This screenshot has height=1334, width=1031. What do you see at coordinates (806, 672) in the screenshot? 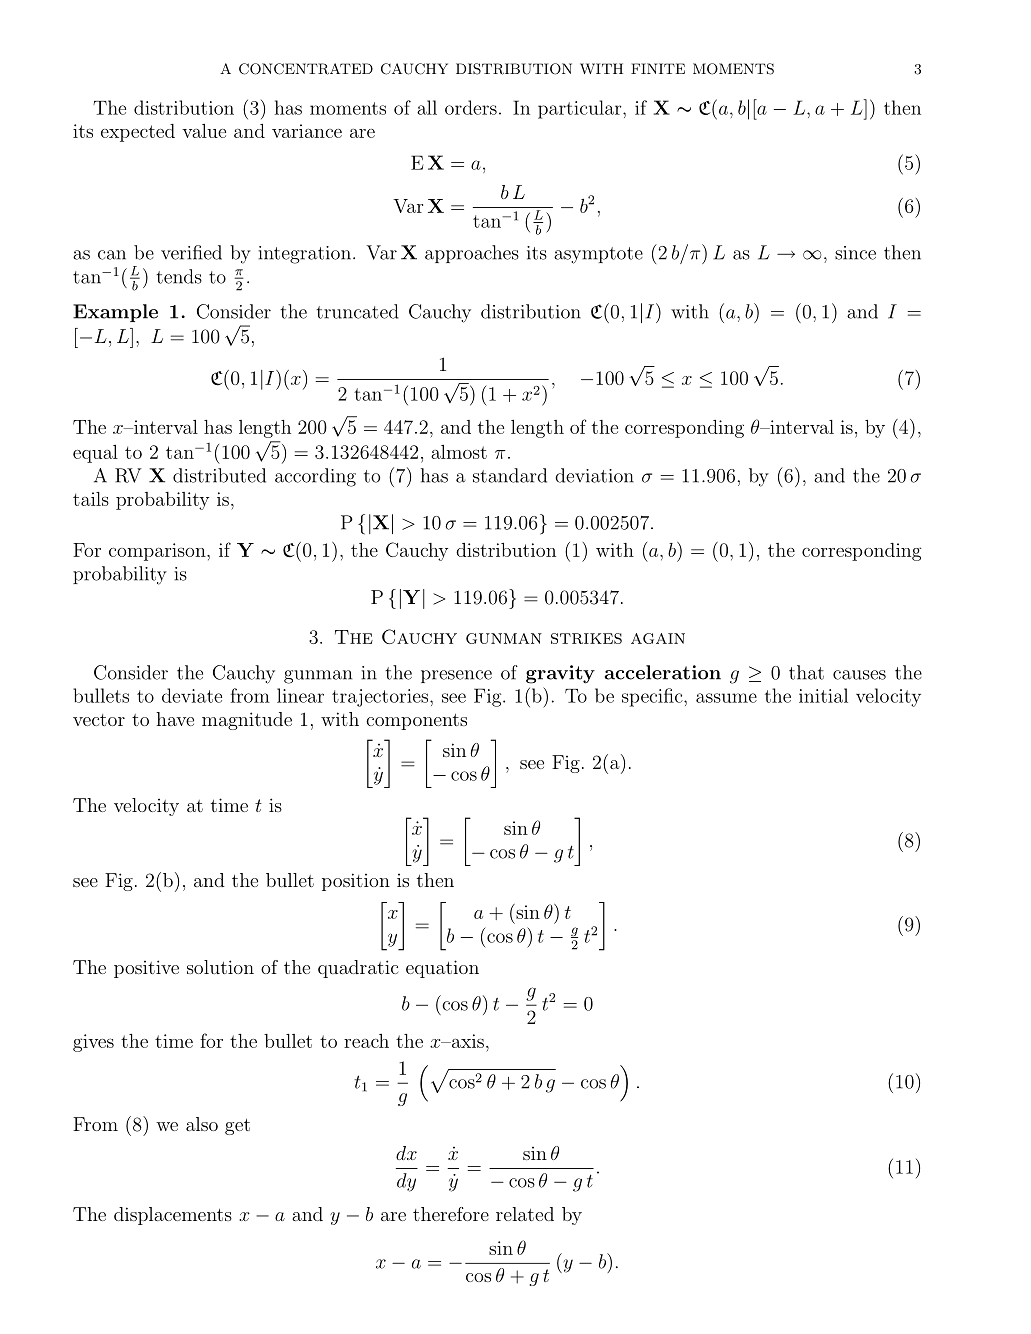
I see `that` at bounding box center [806, 672].
